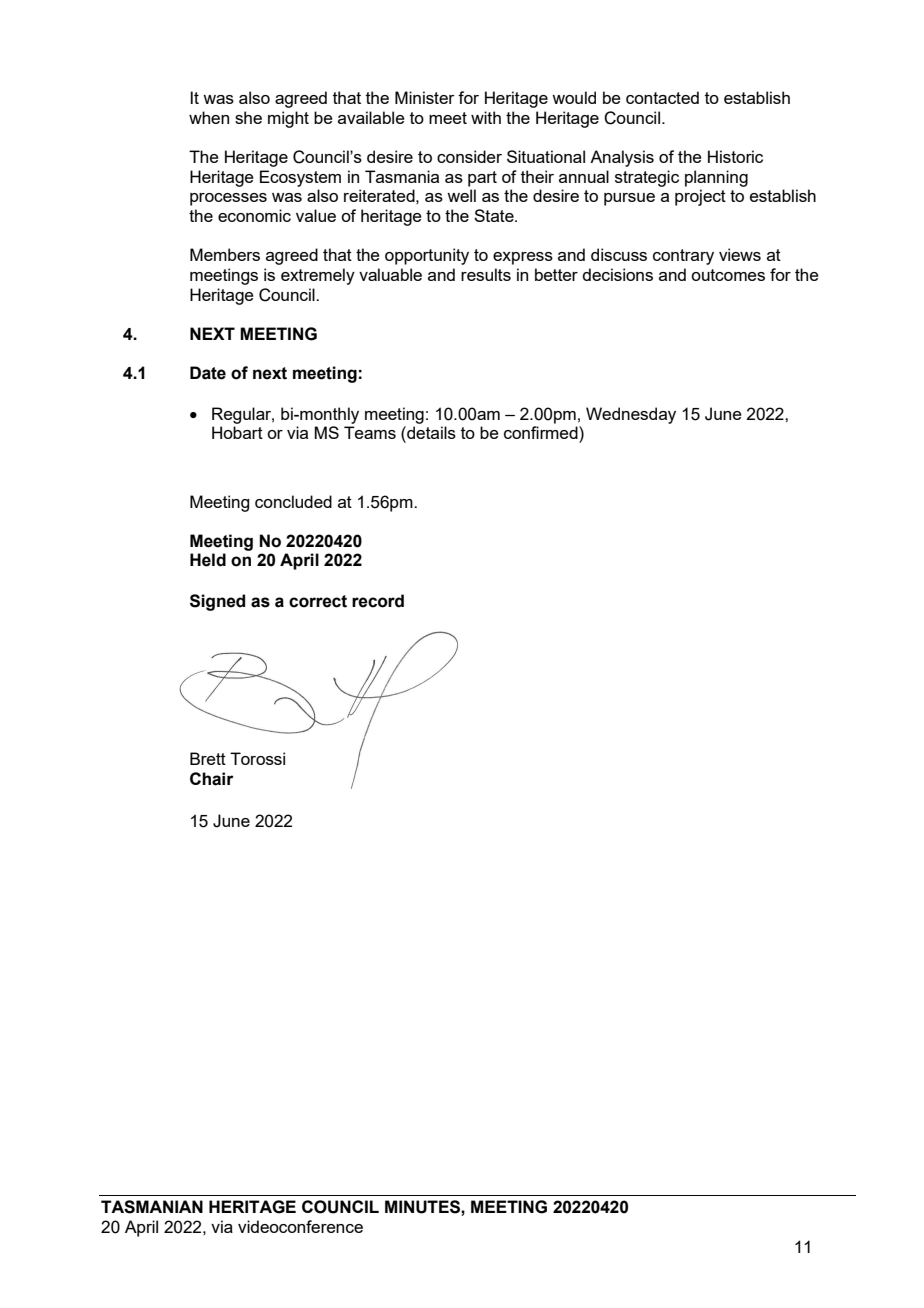  Describe the element at coordinates (631, 415) in the screenshot. I see `Wednesday` at that location.
